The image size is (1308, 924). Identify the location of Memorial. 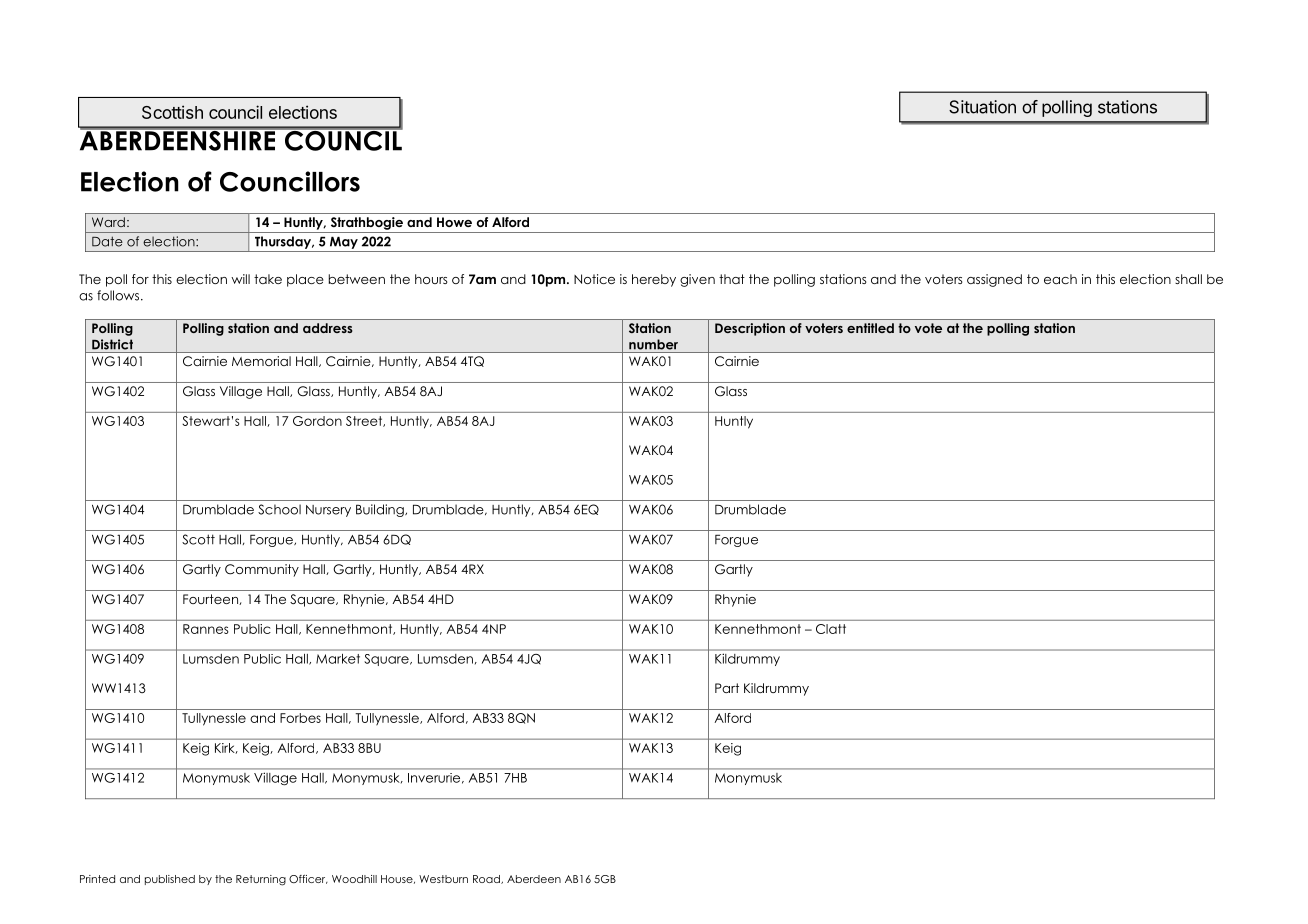
(261, 361).
